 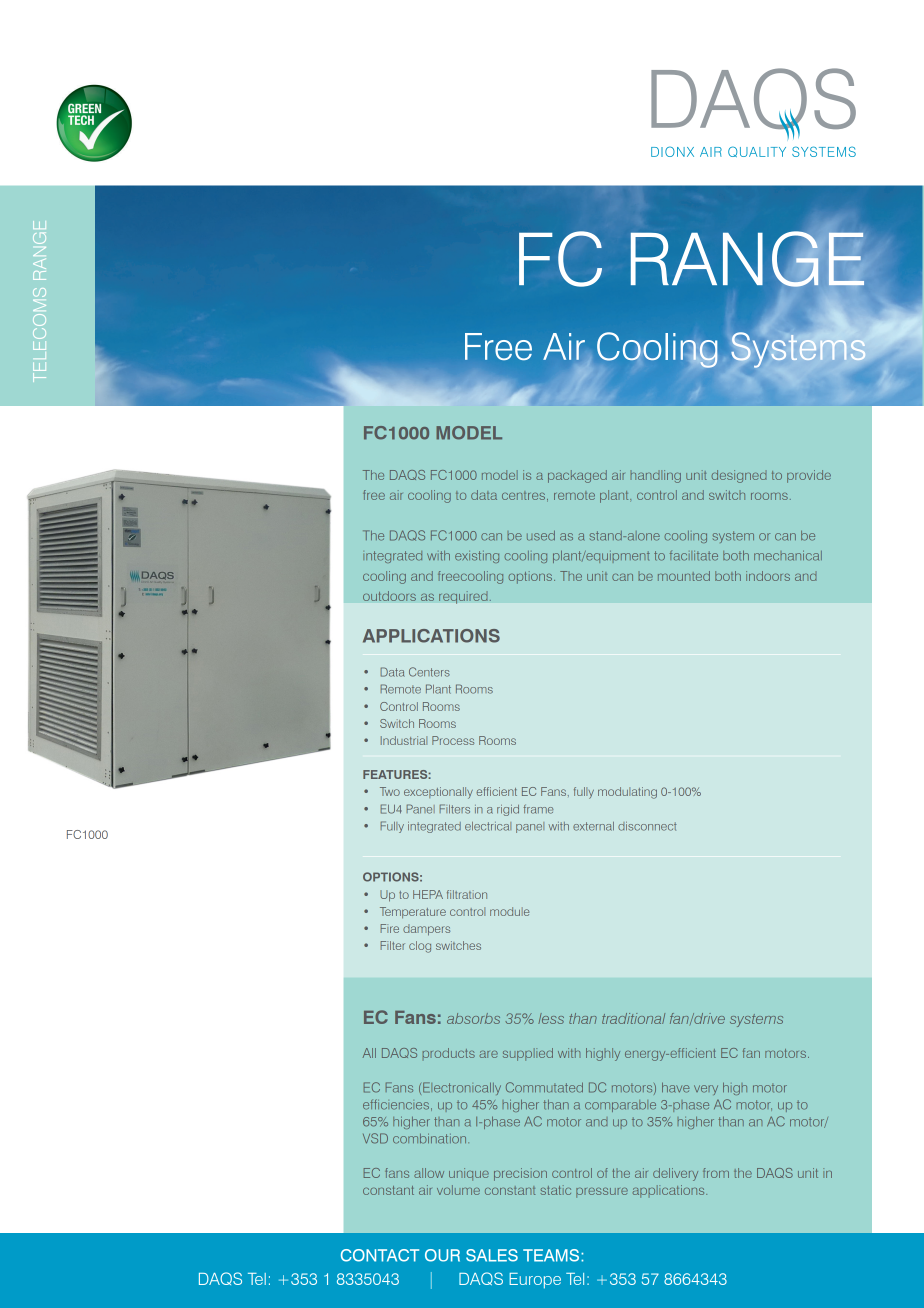 I want to click on disconnect, so click(x=647, y=826).
